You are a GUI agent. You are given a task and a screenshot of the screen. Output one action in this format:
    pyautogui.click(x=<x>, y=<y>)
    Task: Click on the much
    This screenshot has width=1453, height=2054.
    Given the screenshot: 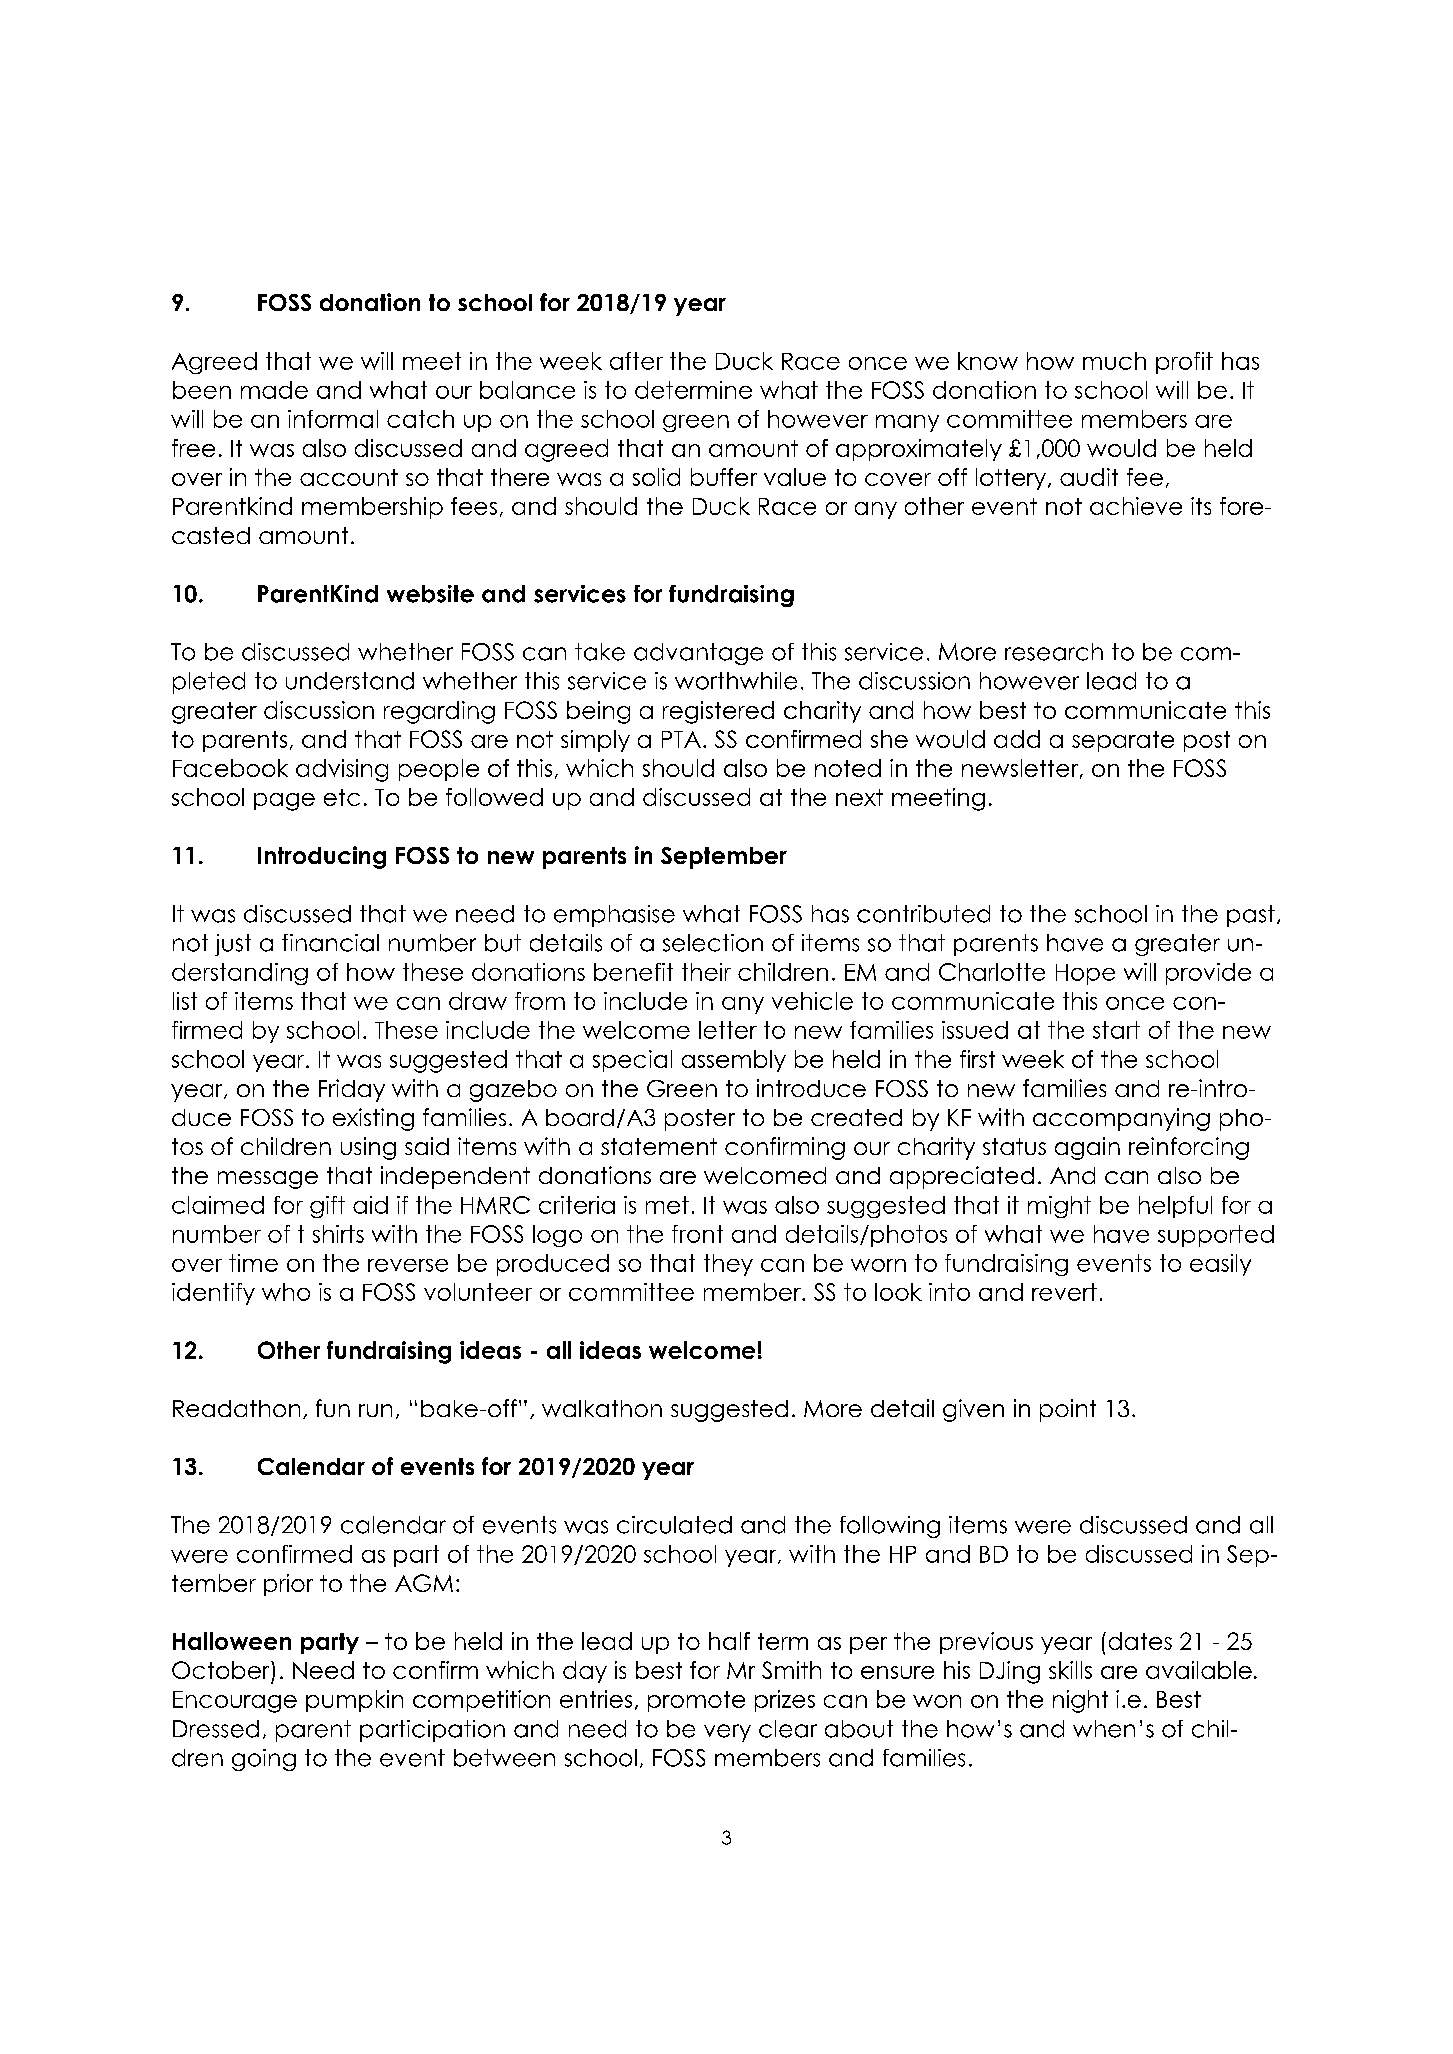 What is the action you would take?
    pyautogui.click(x=1114, y=361)
